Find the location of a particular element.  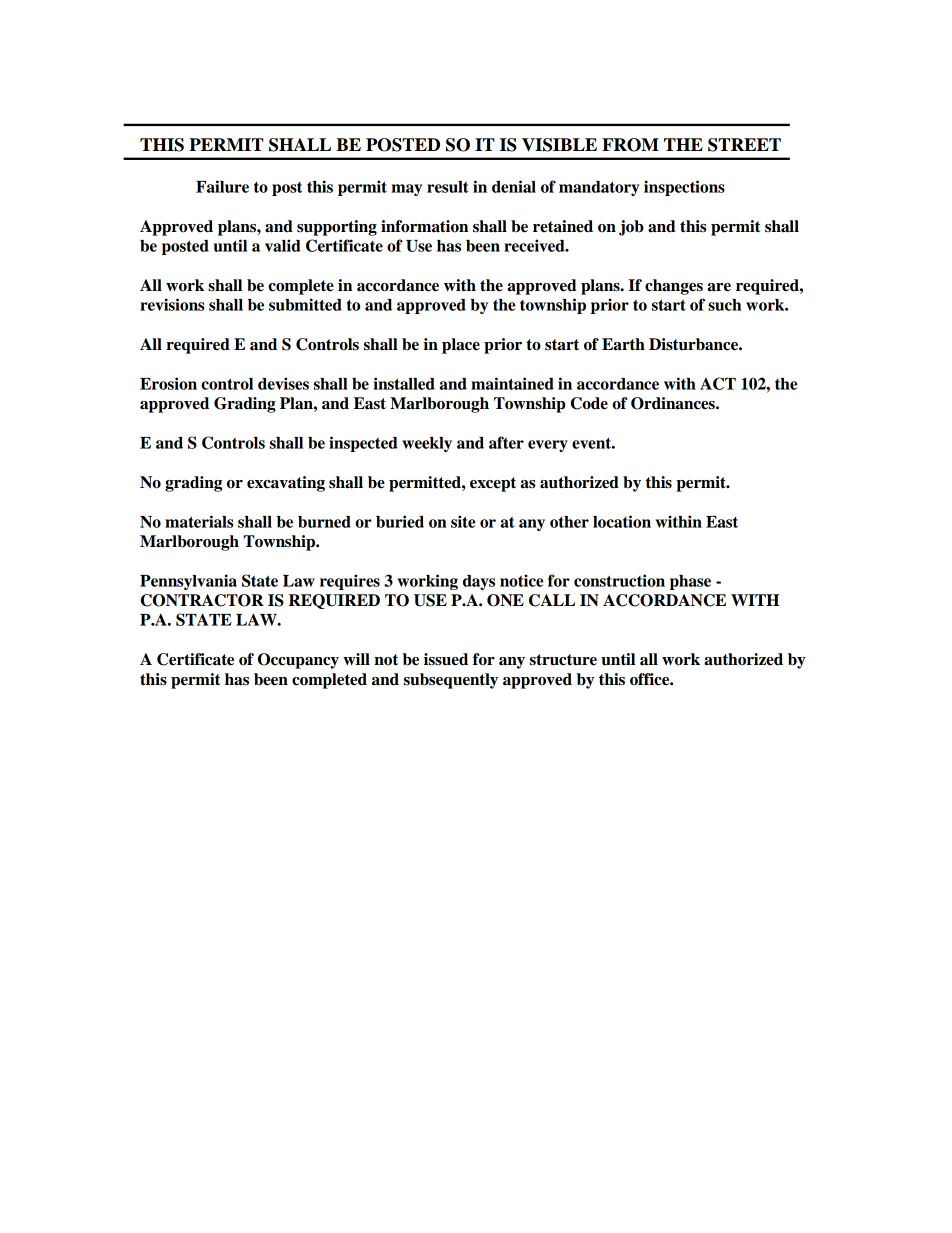

structure is located at coordinates (563, 660).
